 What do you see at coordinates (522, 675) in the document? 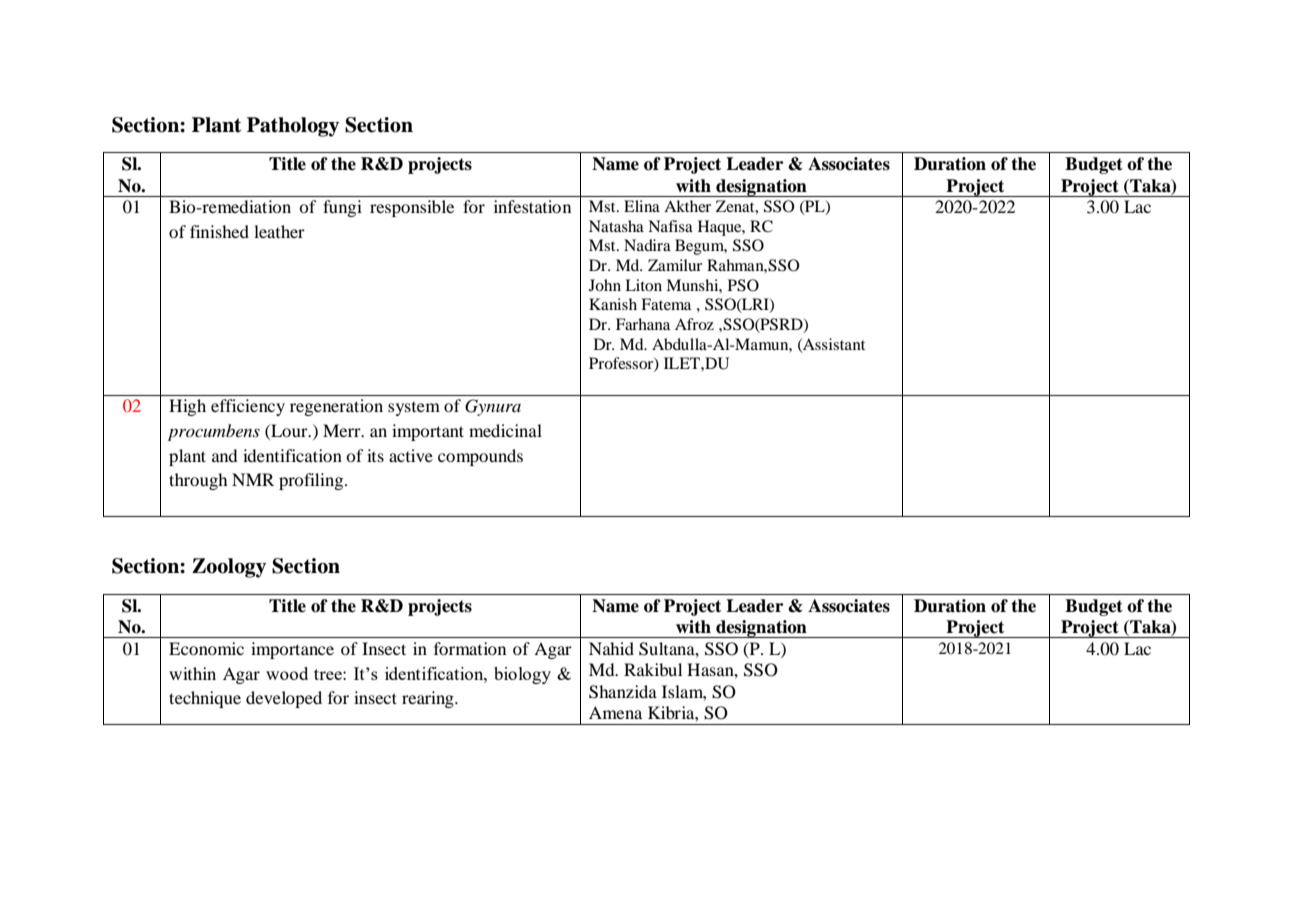
I see `biology` at bounding box center [522, 675].
